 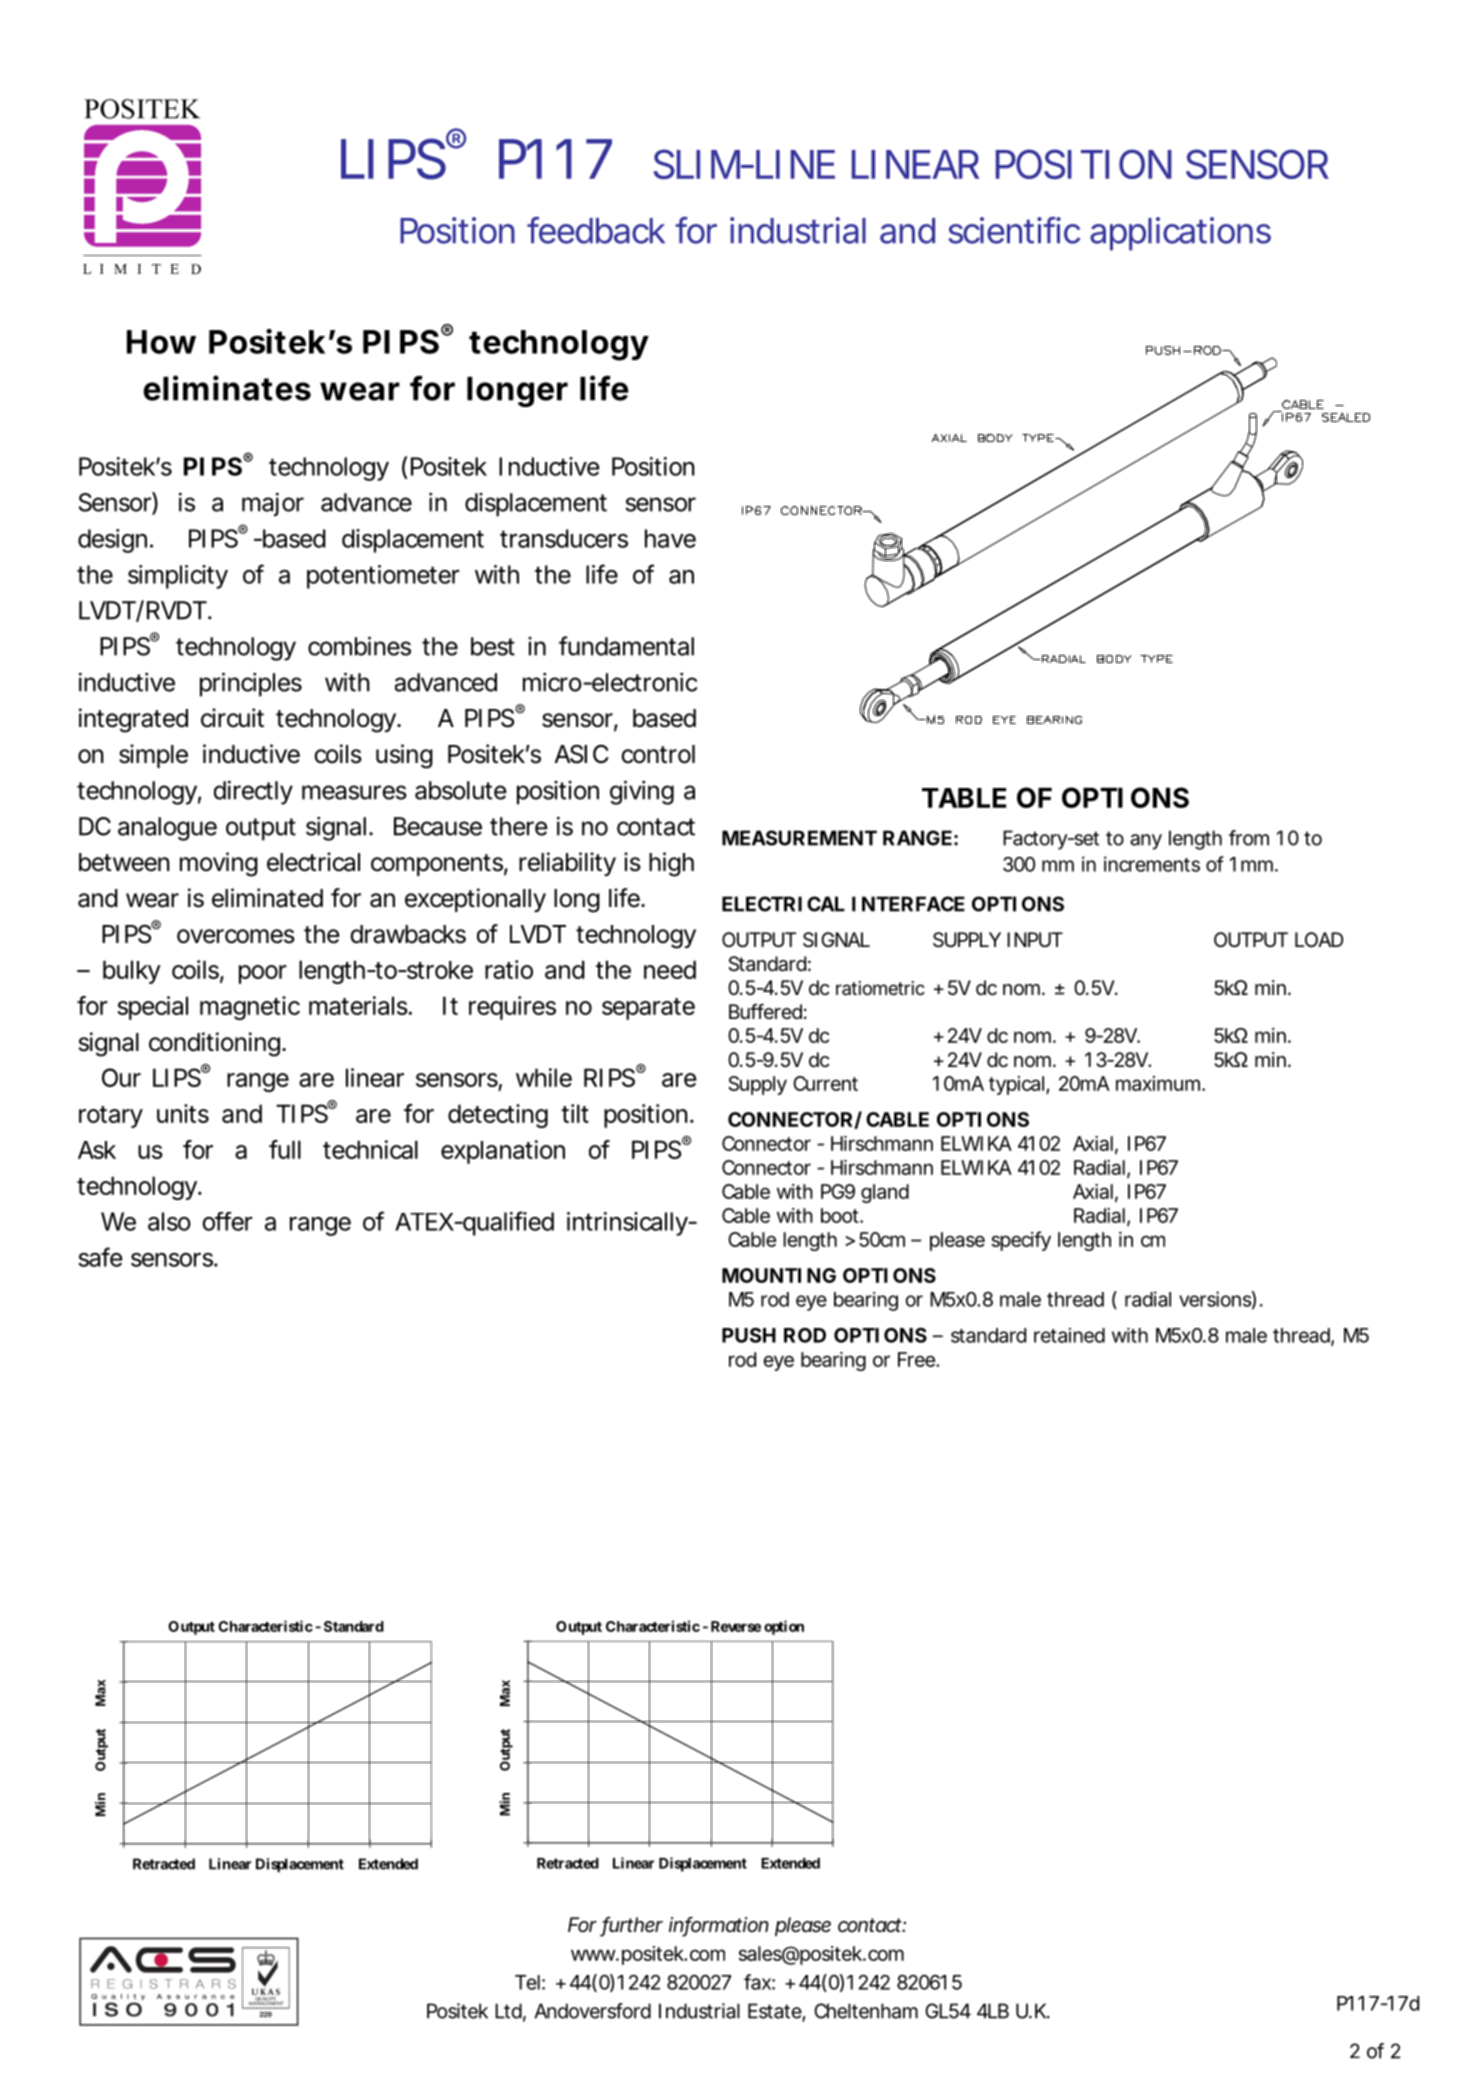 I want to click on applications, so click(x=1180, y=234).
